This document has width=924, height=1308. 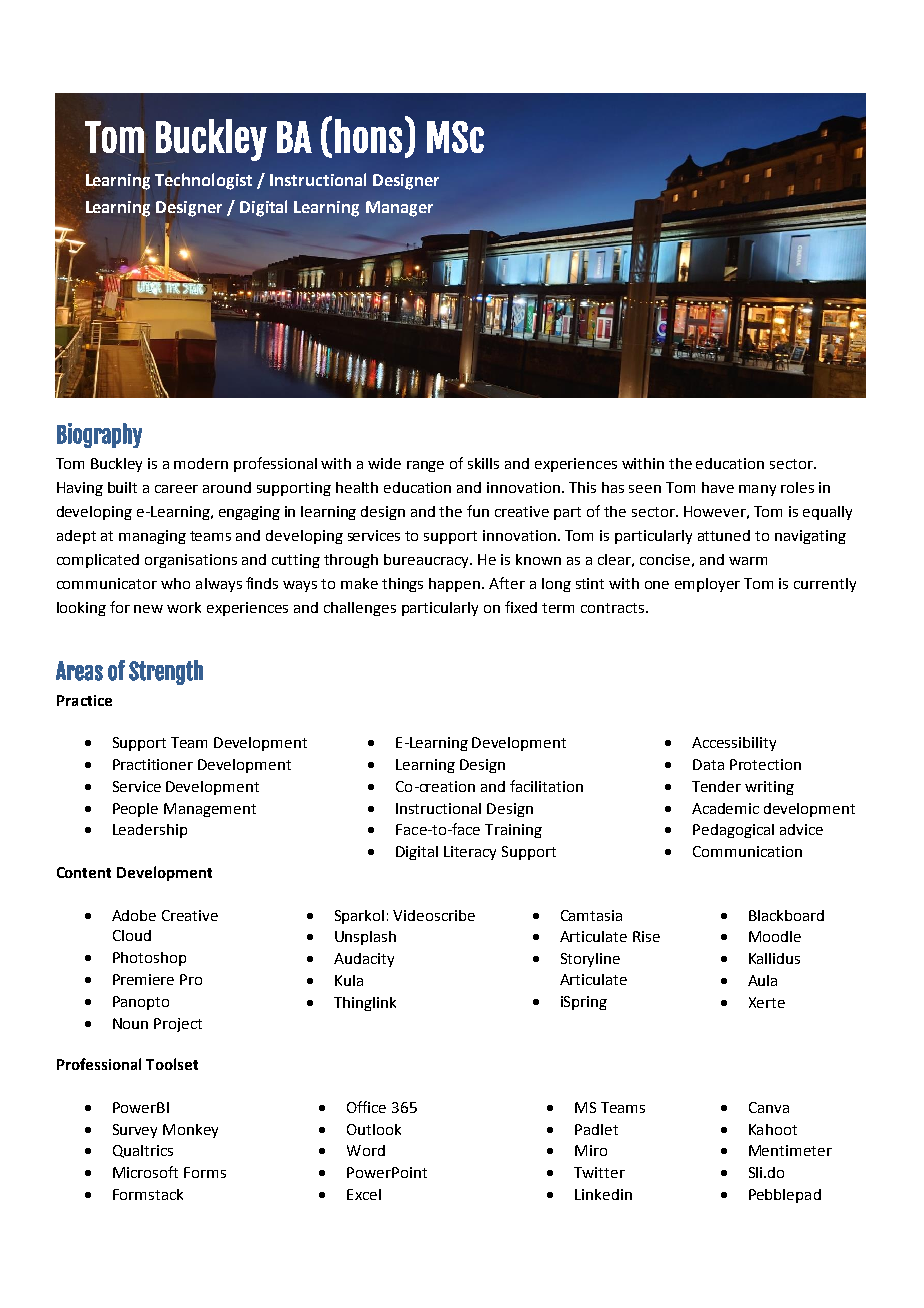 I want to click on Videoscribe, so click(x=434, y=915).
